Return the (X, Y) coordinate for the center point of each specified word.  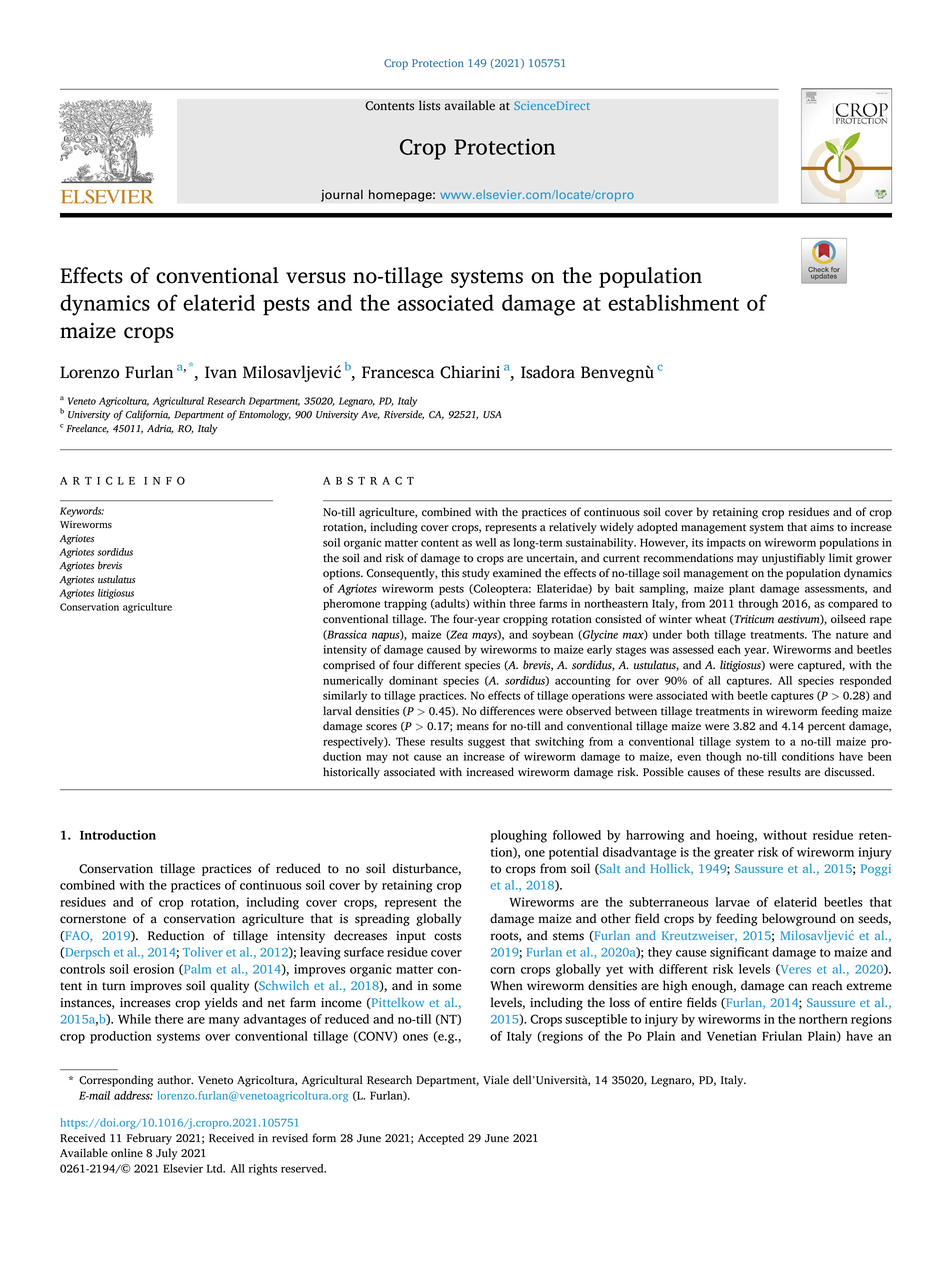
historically (351, 773)
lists (429, 105)
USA (492, 415)
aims (822, 527)
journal (342, 195)
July (167, 1154)
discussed (849, 772)
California (148, 415)
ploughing (519, 836)
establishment (673, 302)
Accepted (441, 1139)
